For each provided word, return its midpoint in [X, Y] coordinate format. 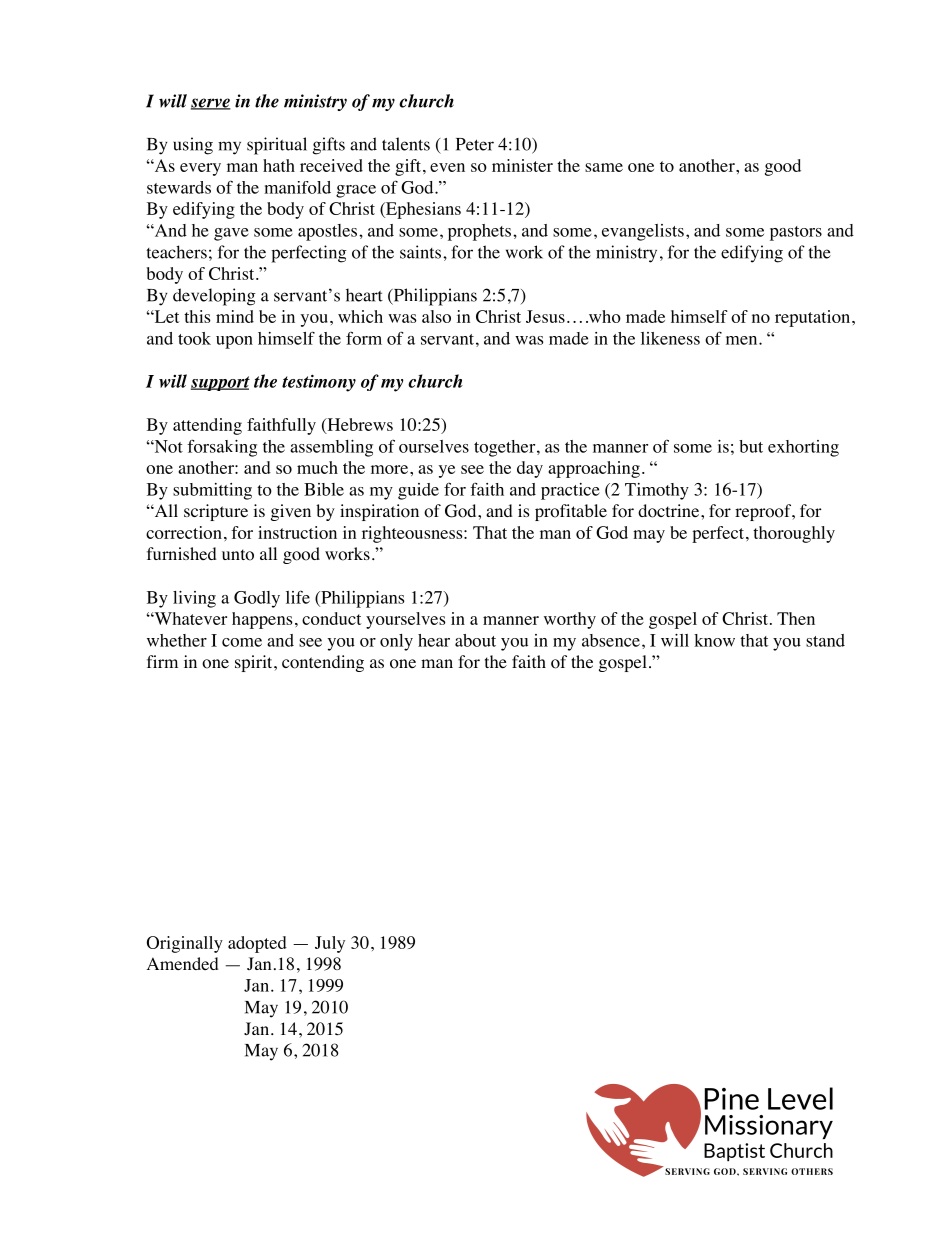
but [751, 446]
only [396, 642]
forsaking [222, 448]
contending [323, 663]
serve [211, 104]
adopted [257, 944]
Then [796, 618]
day [530, 469]
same [604, 167]
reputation [814, 318]
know [714, 640]
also [436, 316]
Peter [475, 144]
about [475, 640]
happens [262, 620]
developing [214, 297]
